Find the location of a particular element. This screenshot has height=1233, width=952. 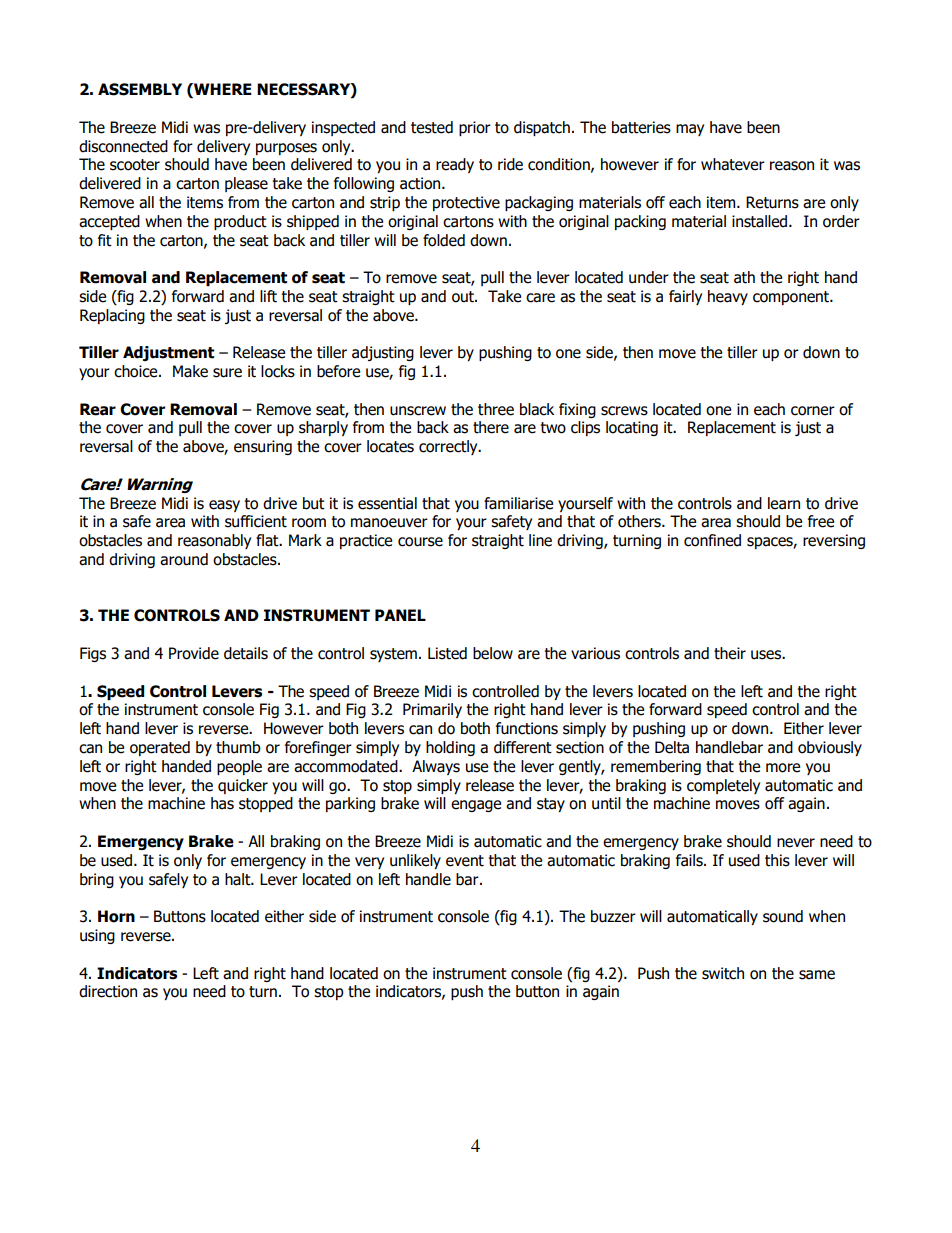

switch is located at coordinates (723, 973).
